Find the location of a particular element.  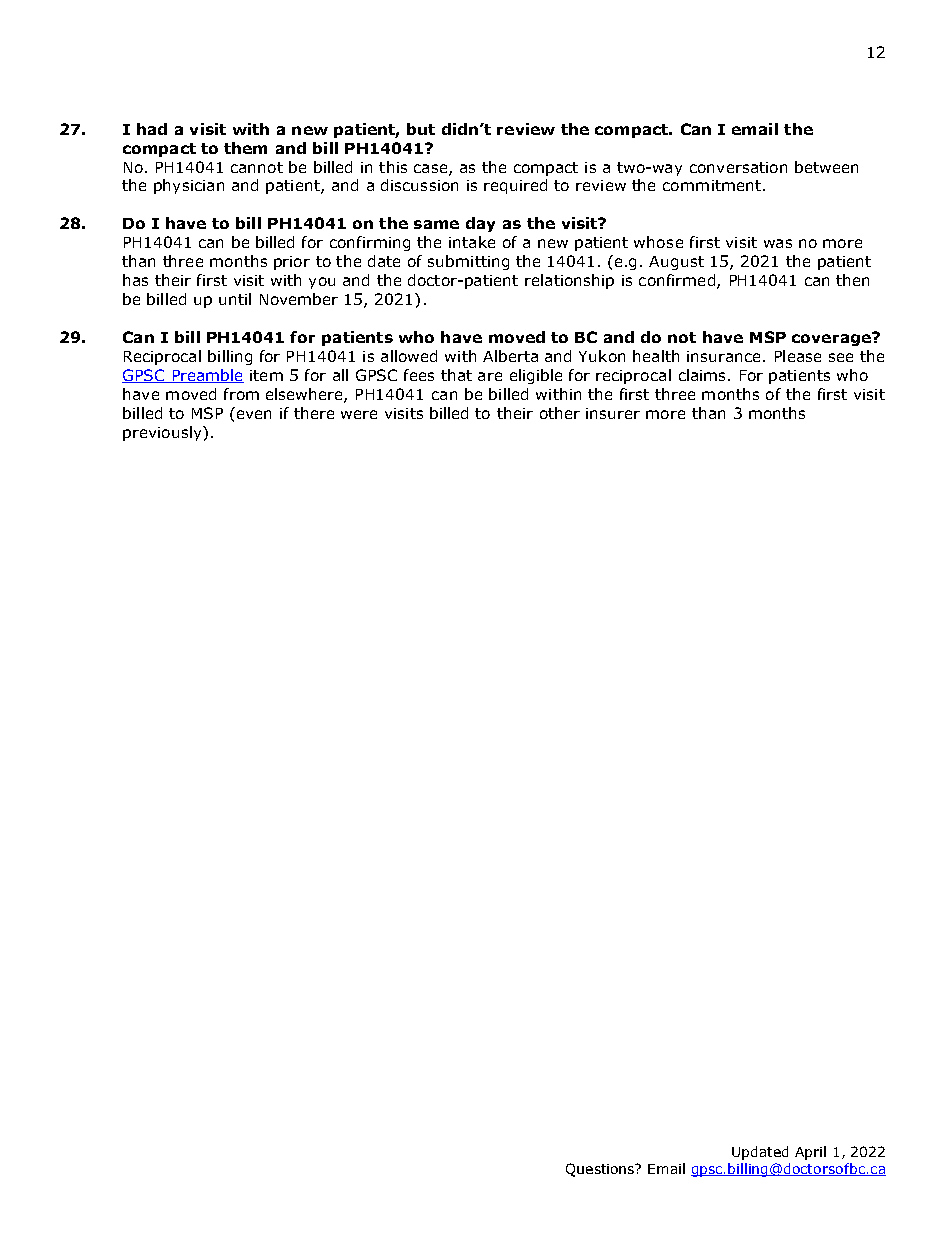

previously is located at coordinates (163, 433).
